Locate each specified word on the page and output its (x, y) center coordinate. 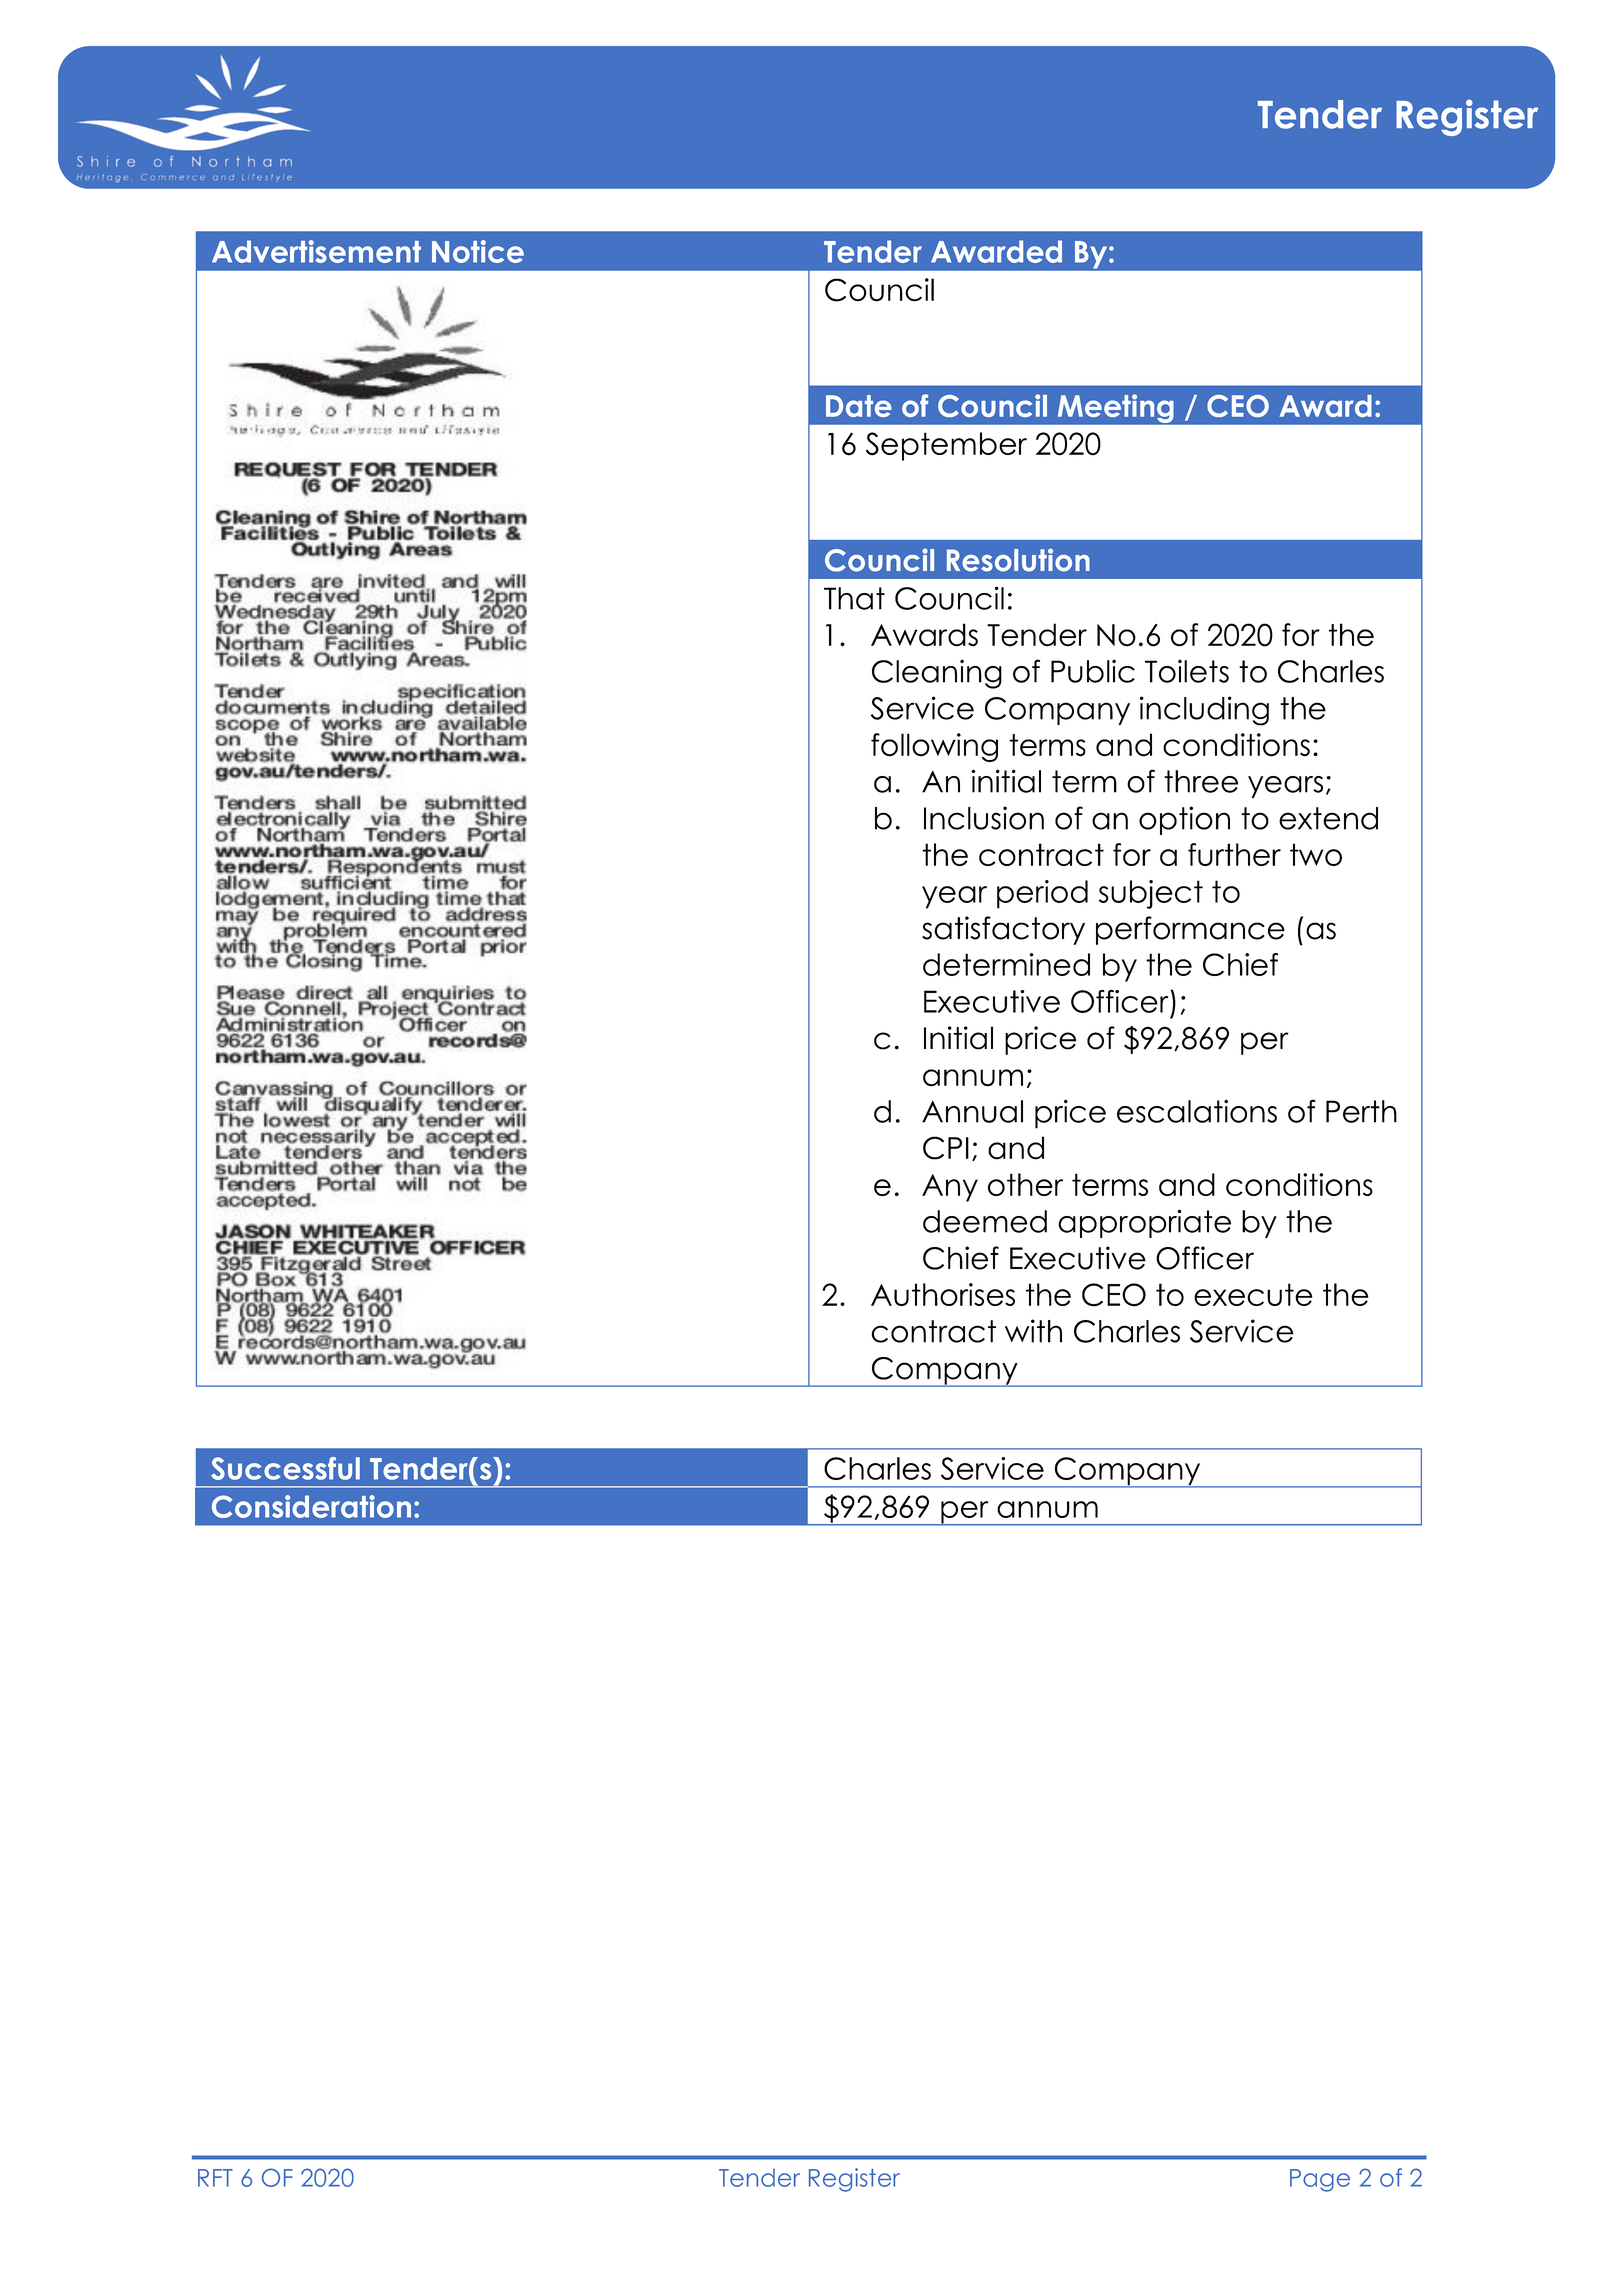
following (934, 747)
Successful (285, 1468)
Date (859, 406)
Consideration (311, 1506)
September (946, 446)
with (1033, 1331)
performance (1190, 930)
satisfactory (1003, 930)
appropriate (1144, 1223)
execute (1253, 1294)
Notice (478, 251)
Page (1320, 2180)
